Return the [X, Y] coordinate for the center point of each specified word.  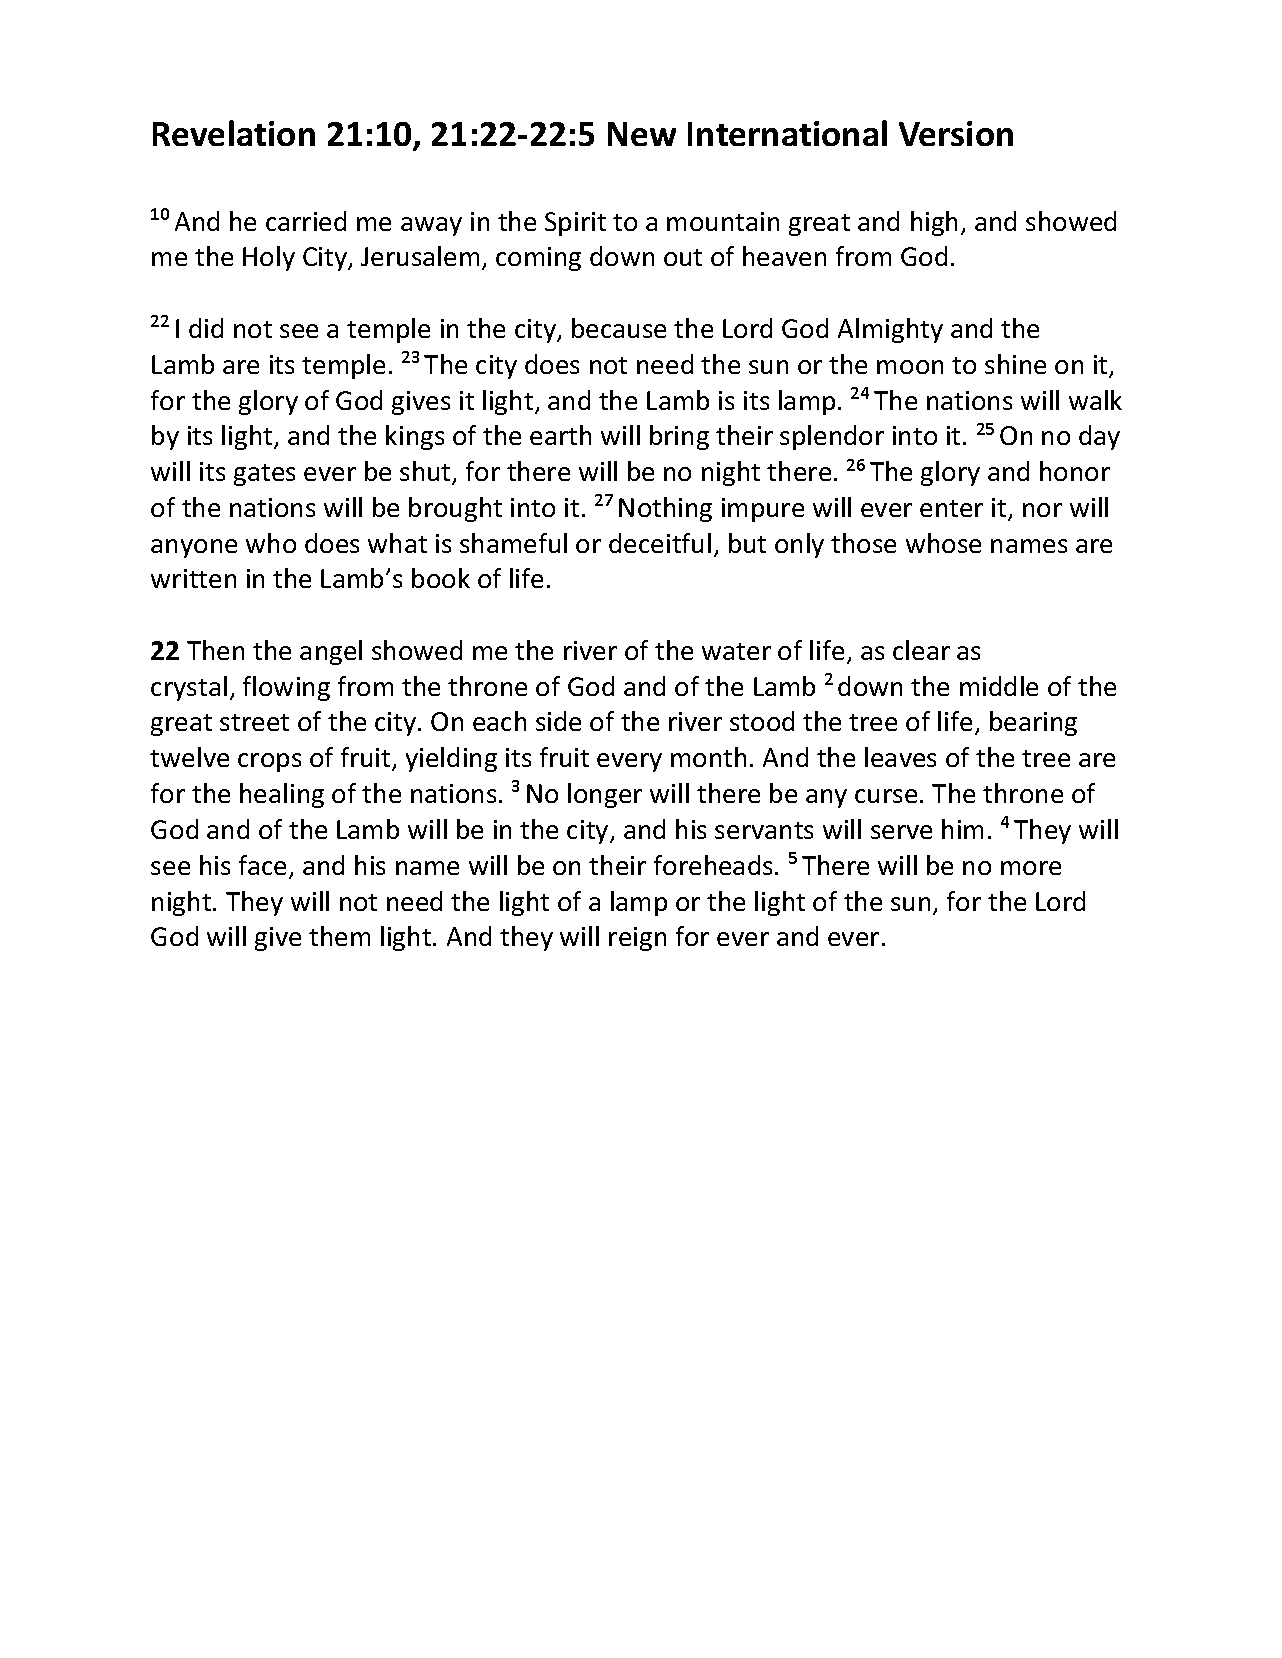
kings [415, 437]
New [642, 134]
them [339, 936]
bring [679, 437]
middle [999, 686]
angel [331, 652]
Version [956, 133]
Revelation [234, 133]
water [736, 651]
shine [1015, 364]
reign [637, 939]
